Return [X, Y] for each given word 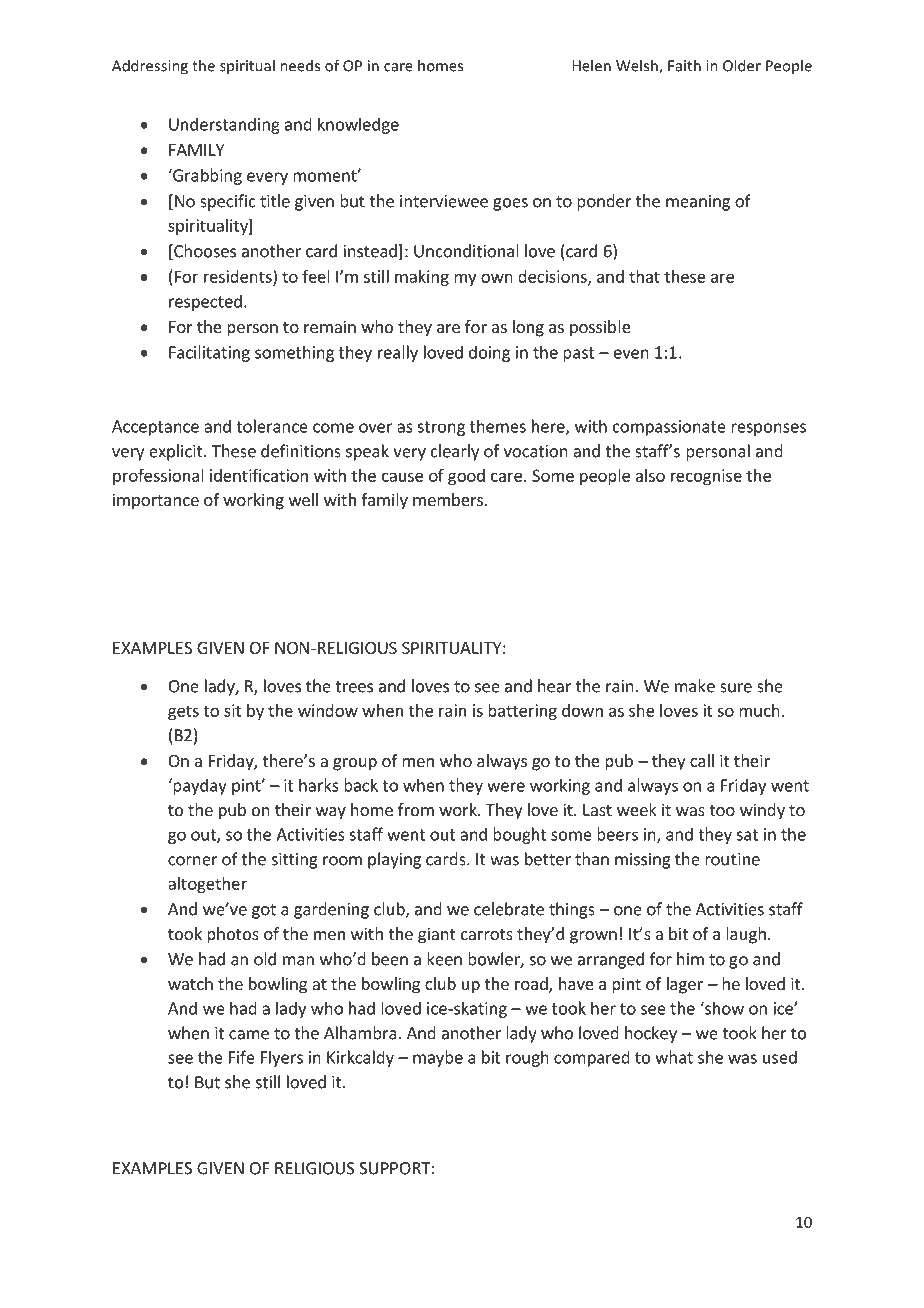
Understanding [224, 125]
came [249, 1035]
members [449, 499]
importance [156, 501]
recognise [706, 477]
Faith [684, 65]
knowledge [358, 125]
